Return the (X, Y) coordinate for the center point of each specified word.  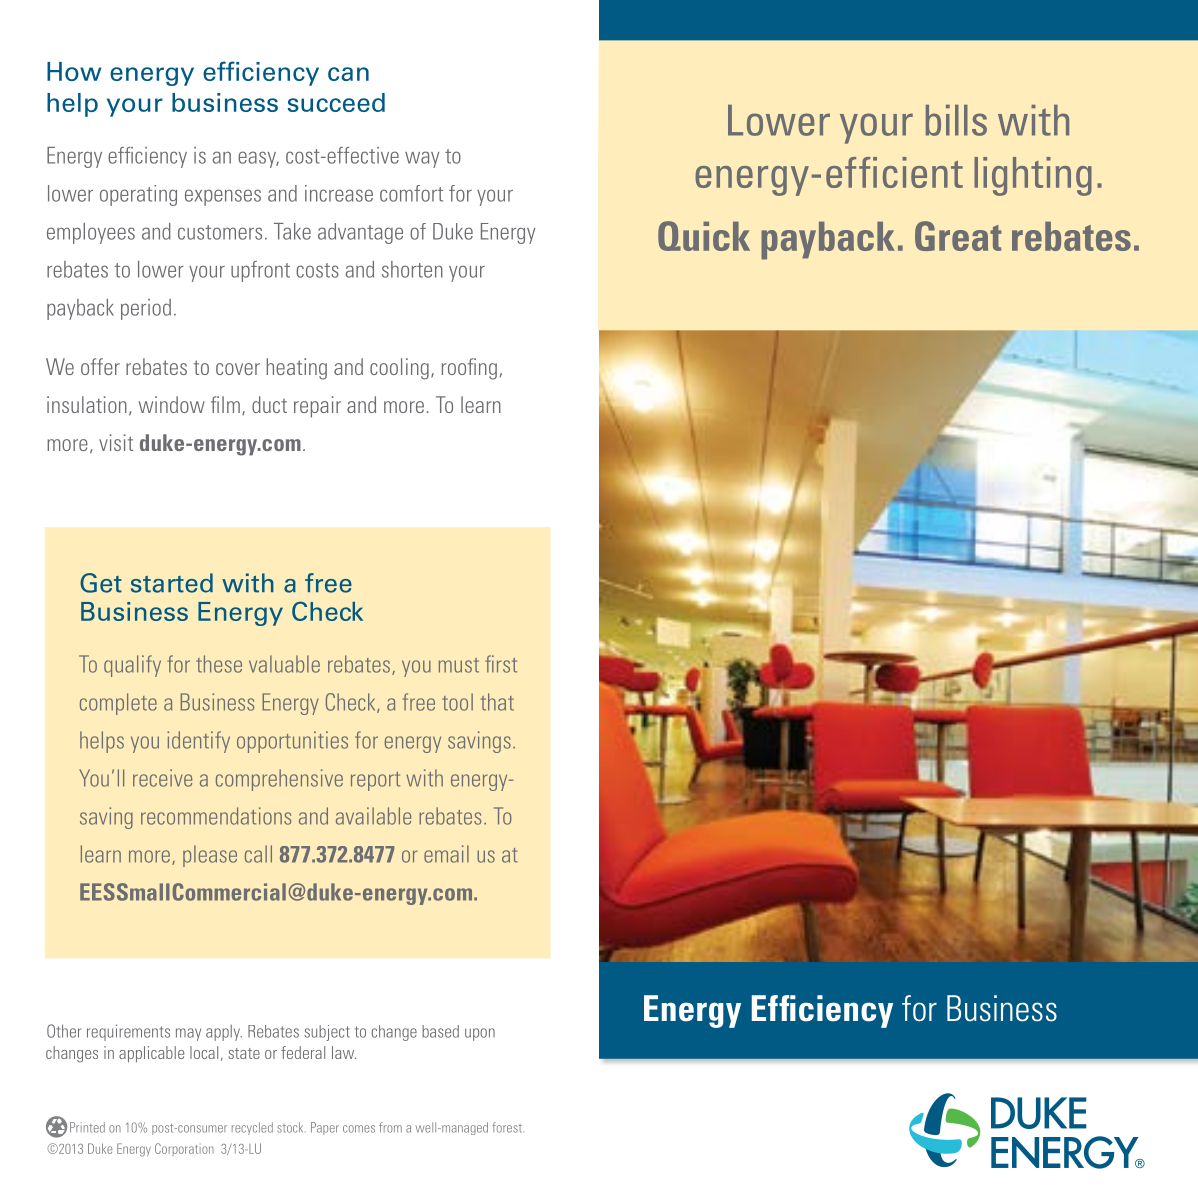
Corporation (184, 1149)
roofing (469, 369)
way (422, 159)
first (501, 664)
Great (958, 236)
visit (116, 442)
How (74, 71)
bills (956, 120)
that (497, 702)
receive (162, 778)
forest (508, 1127)
